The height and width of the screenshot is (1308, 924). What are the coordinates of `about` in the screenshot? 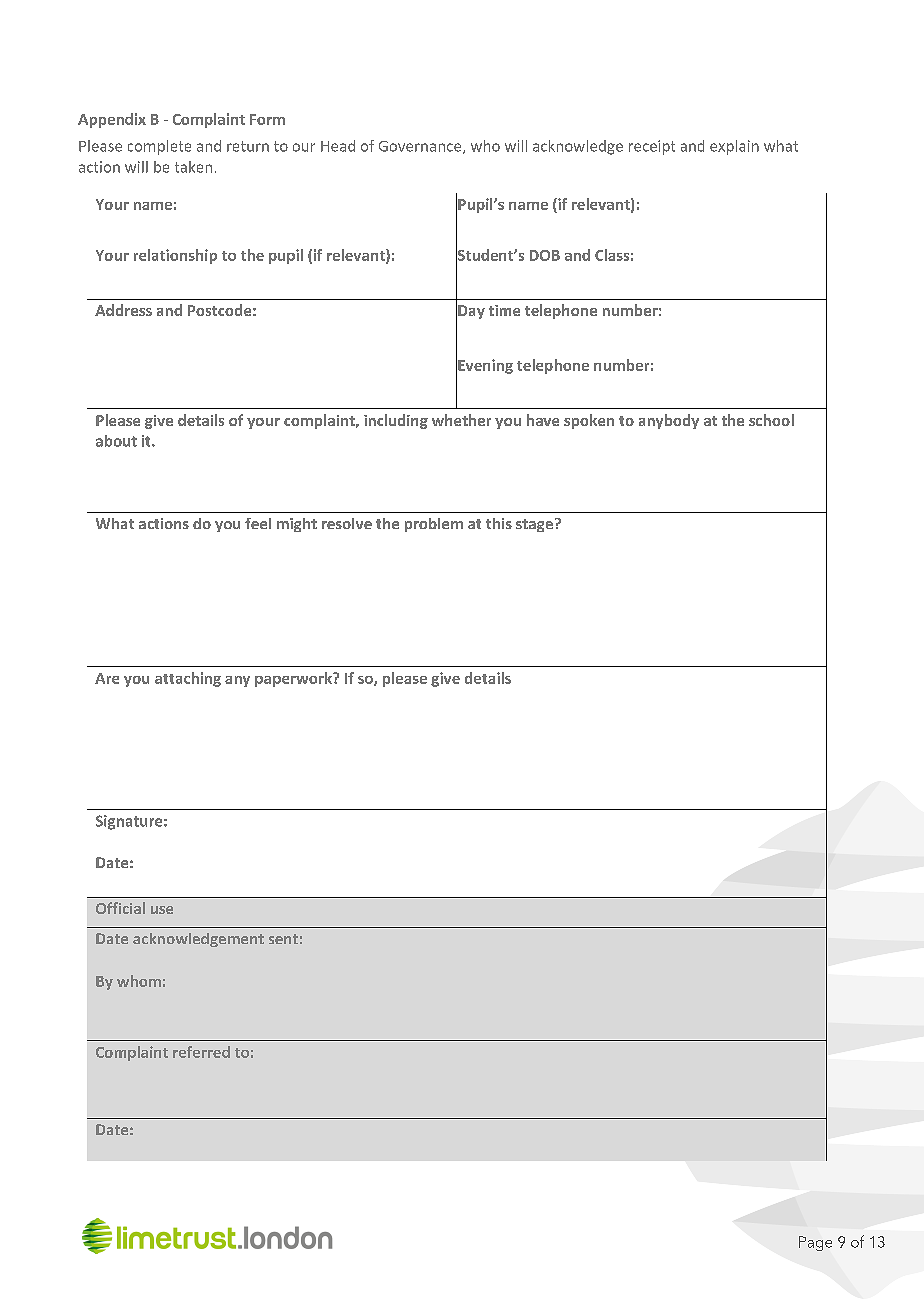 It's located at (116, 441).
